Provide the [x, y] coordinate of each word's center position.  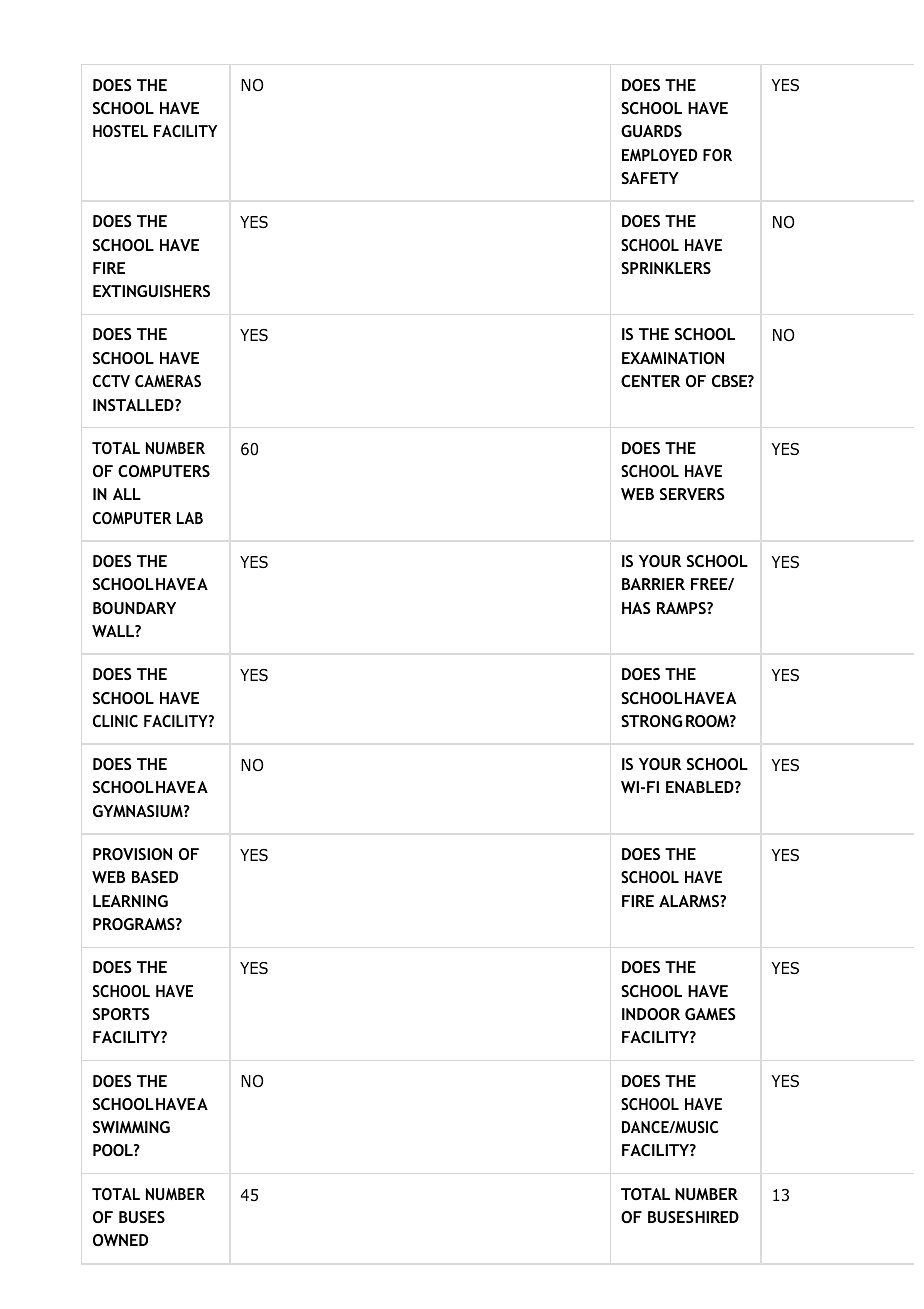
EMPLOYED [659, 155]
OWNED [120, 1240]
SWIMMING [131, 1127]
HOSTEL [120, 131]
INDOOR [651, 1014]
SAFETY [650, 178]
